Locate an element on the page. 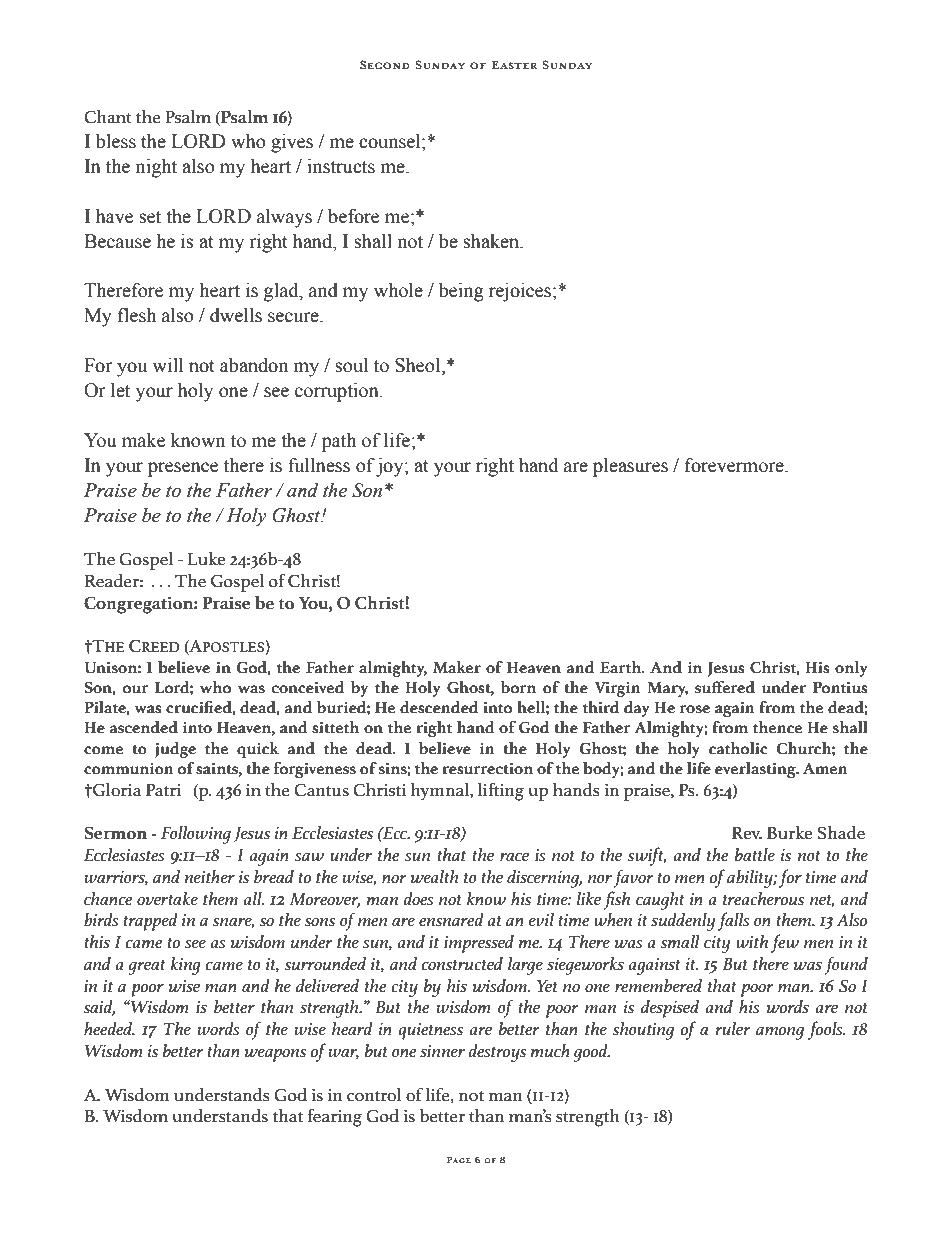  falls is located at coordinates (734, 921).
